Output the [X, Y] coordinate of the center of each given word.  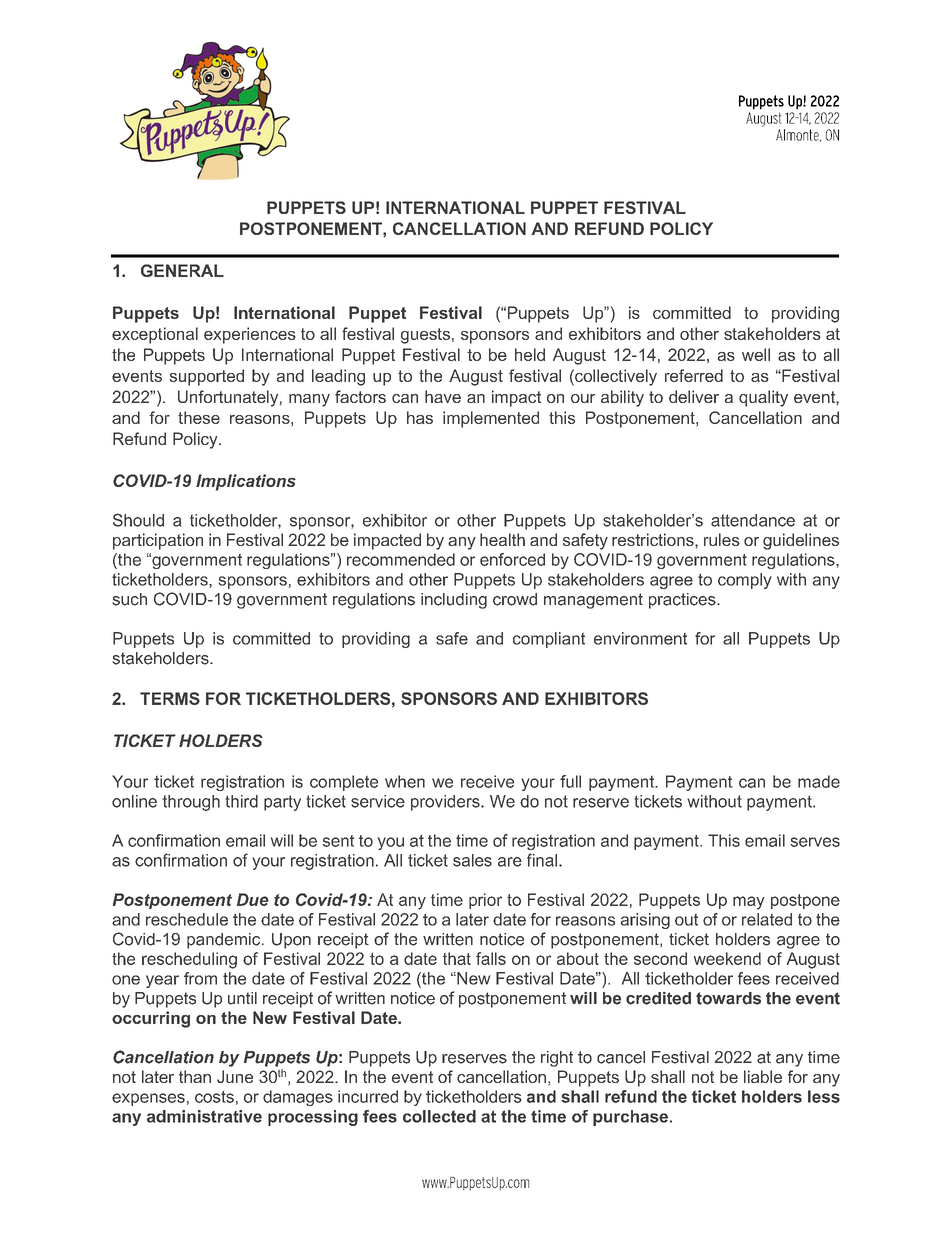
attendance [753, 520]
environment [640, 638]
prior [485, 901]
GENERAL [182, 270]
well [756, 354]
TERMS [170, 698]
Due [253, 899]
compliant [549, 640]
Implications [246, 482]
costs [214, 1097]
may [748, 903]
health [502, 539]
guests [425, 336]
